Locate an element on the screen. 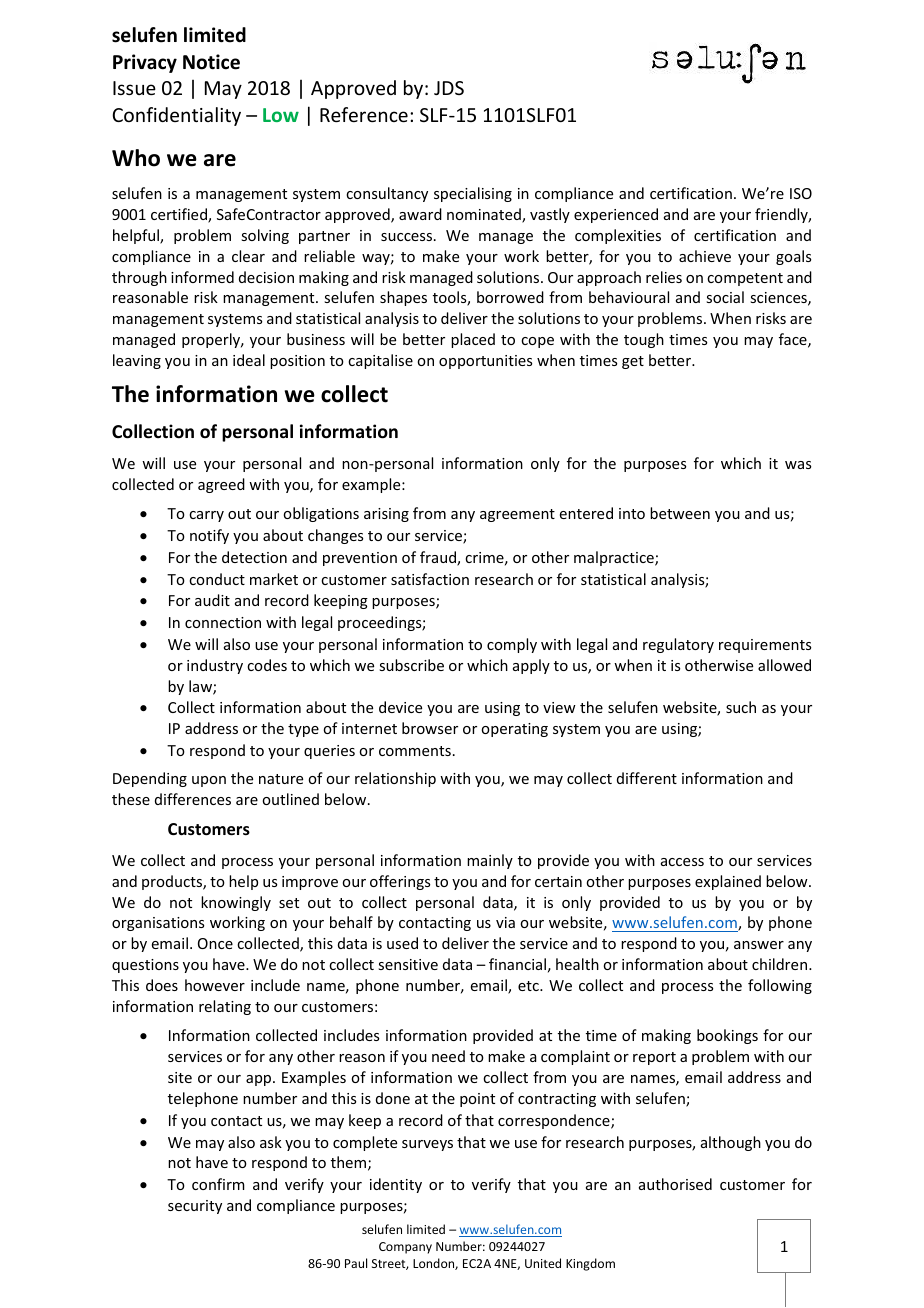  differences is located at coordinates (193, 799).
